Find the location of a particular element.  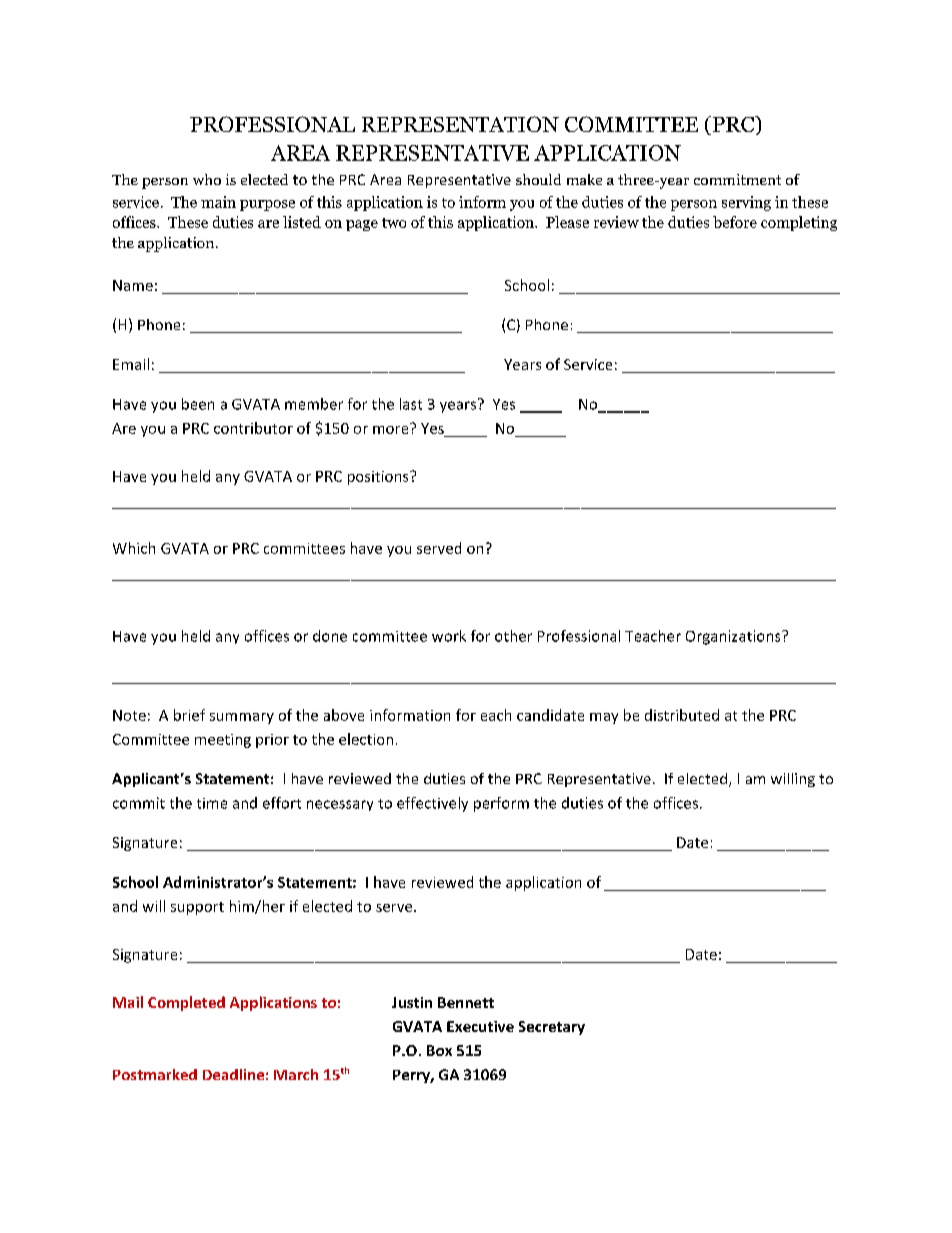

REPRESENTATION is located at coordinates (460, 124).
